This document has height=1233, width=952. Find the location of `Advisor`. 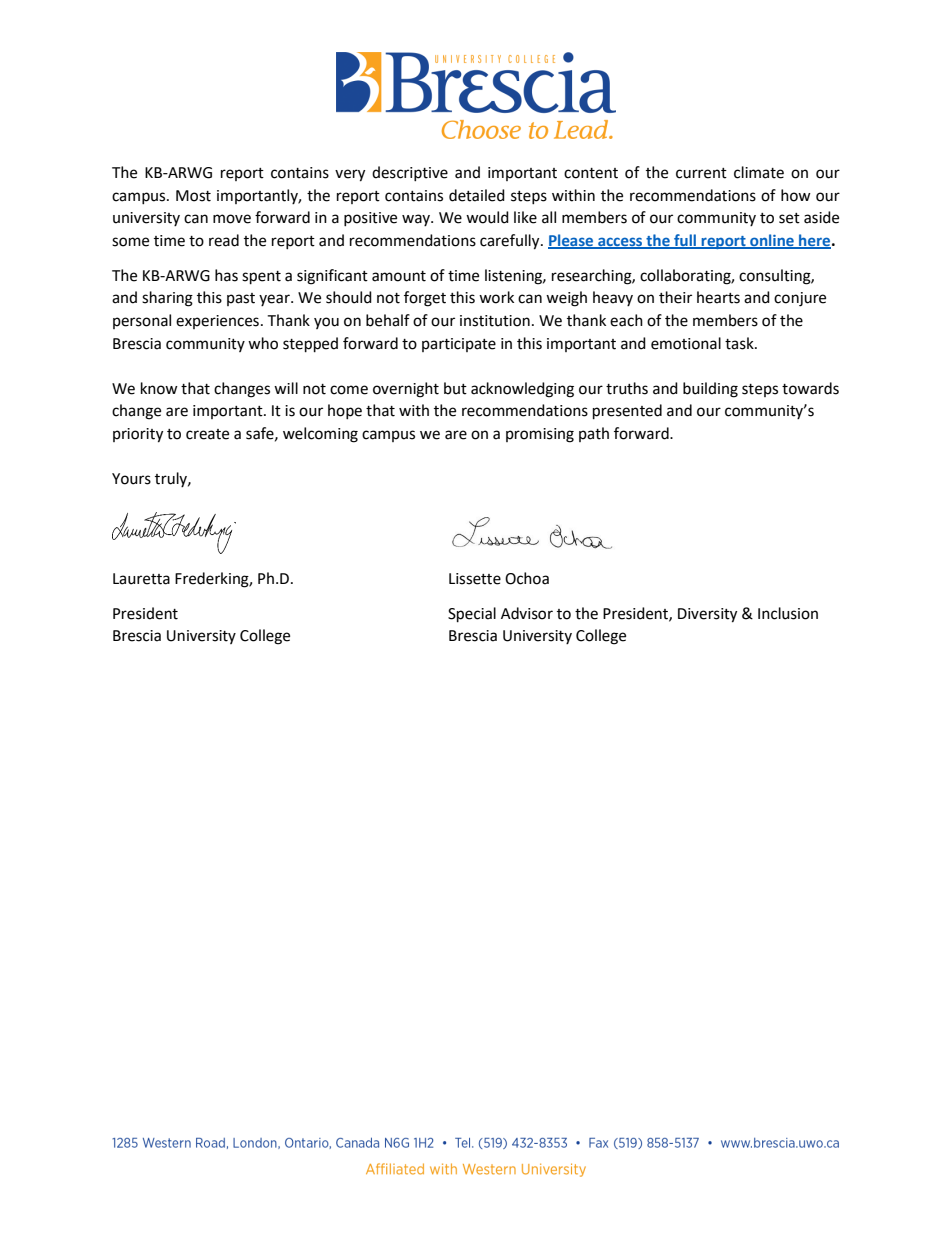

Advisor is located at coordinates (527, 613).
